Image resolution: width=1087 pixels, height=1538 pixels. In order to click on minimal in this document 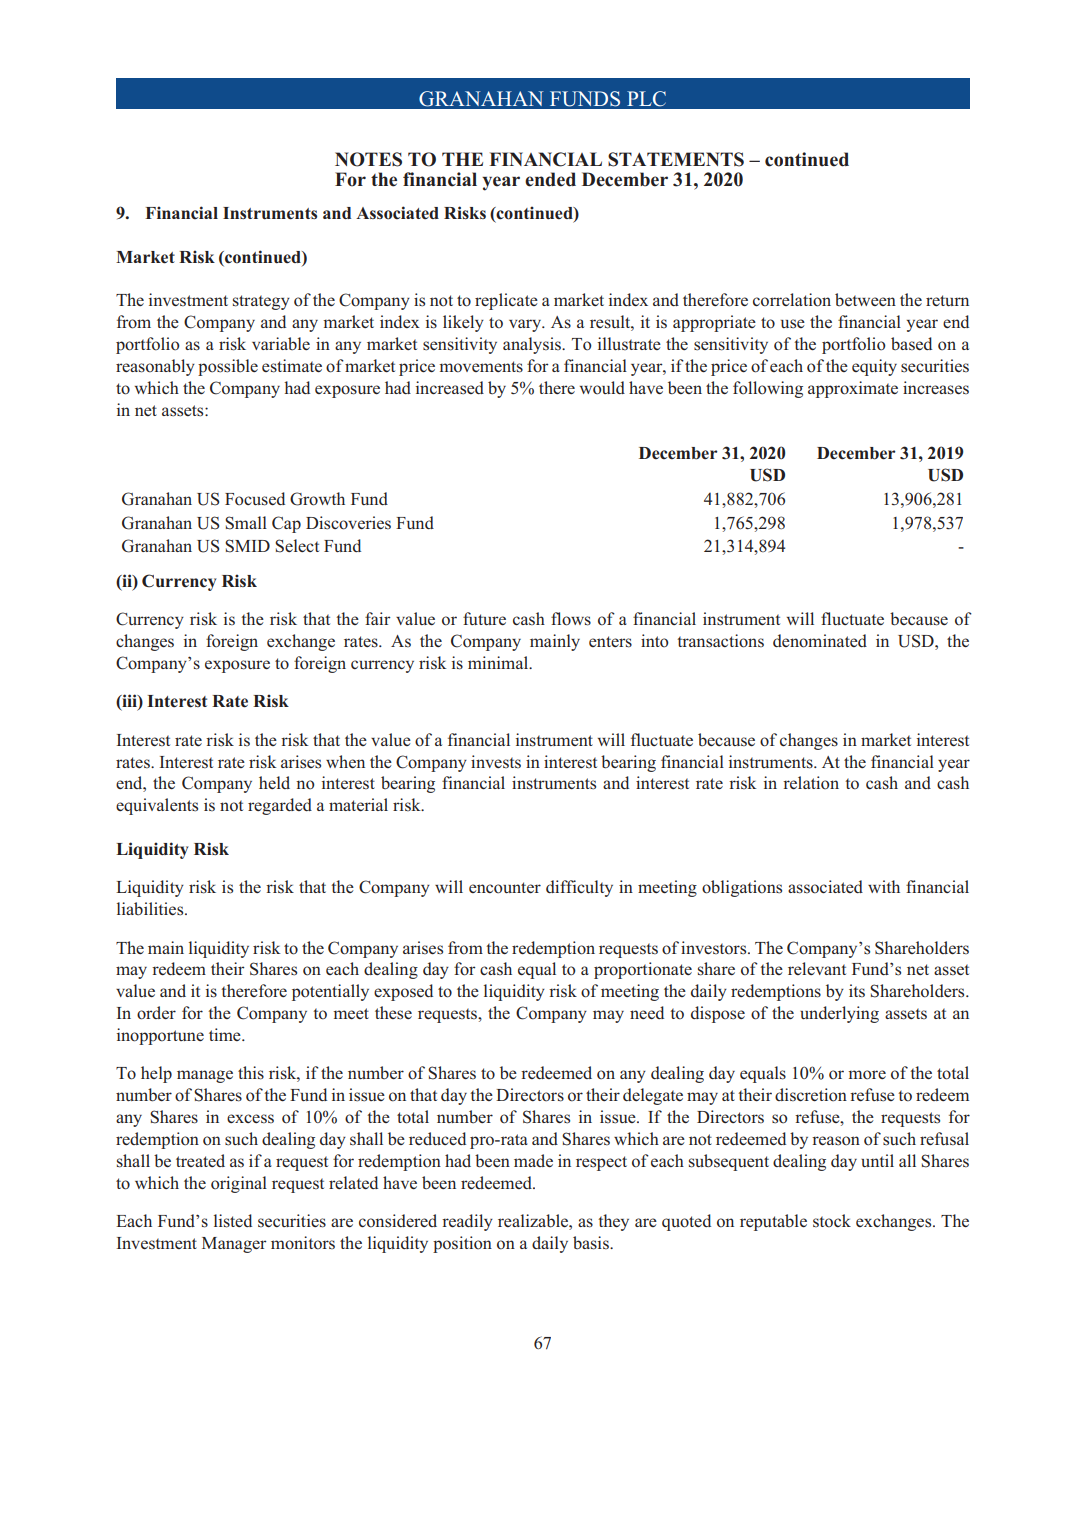, I will do `click(499, 662)`.
